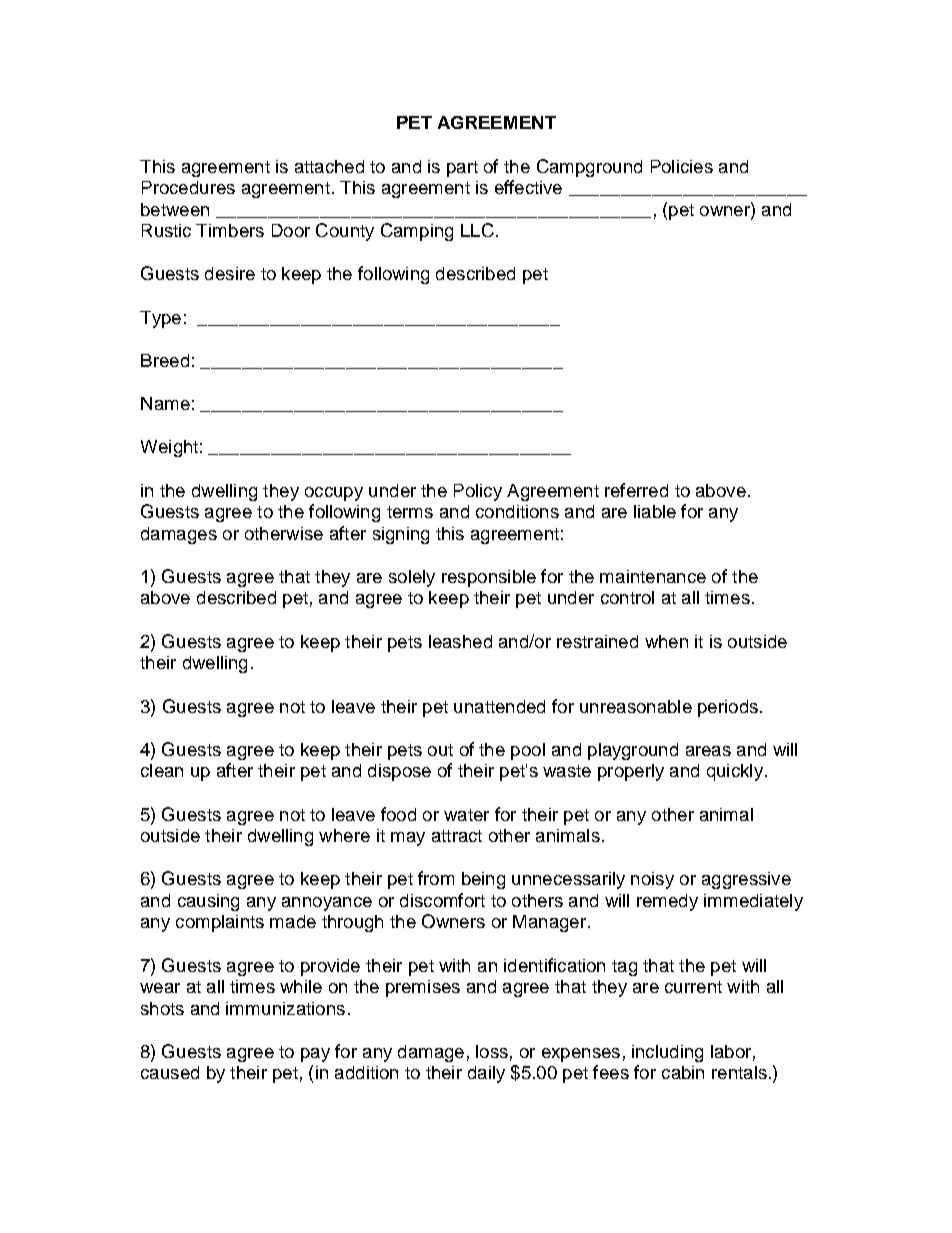  I want to click on Weight, so click(169, 448).
